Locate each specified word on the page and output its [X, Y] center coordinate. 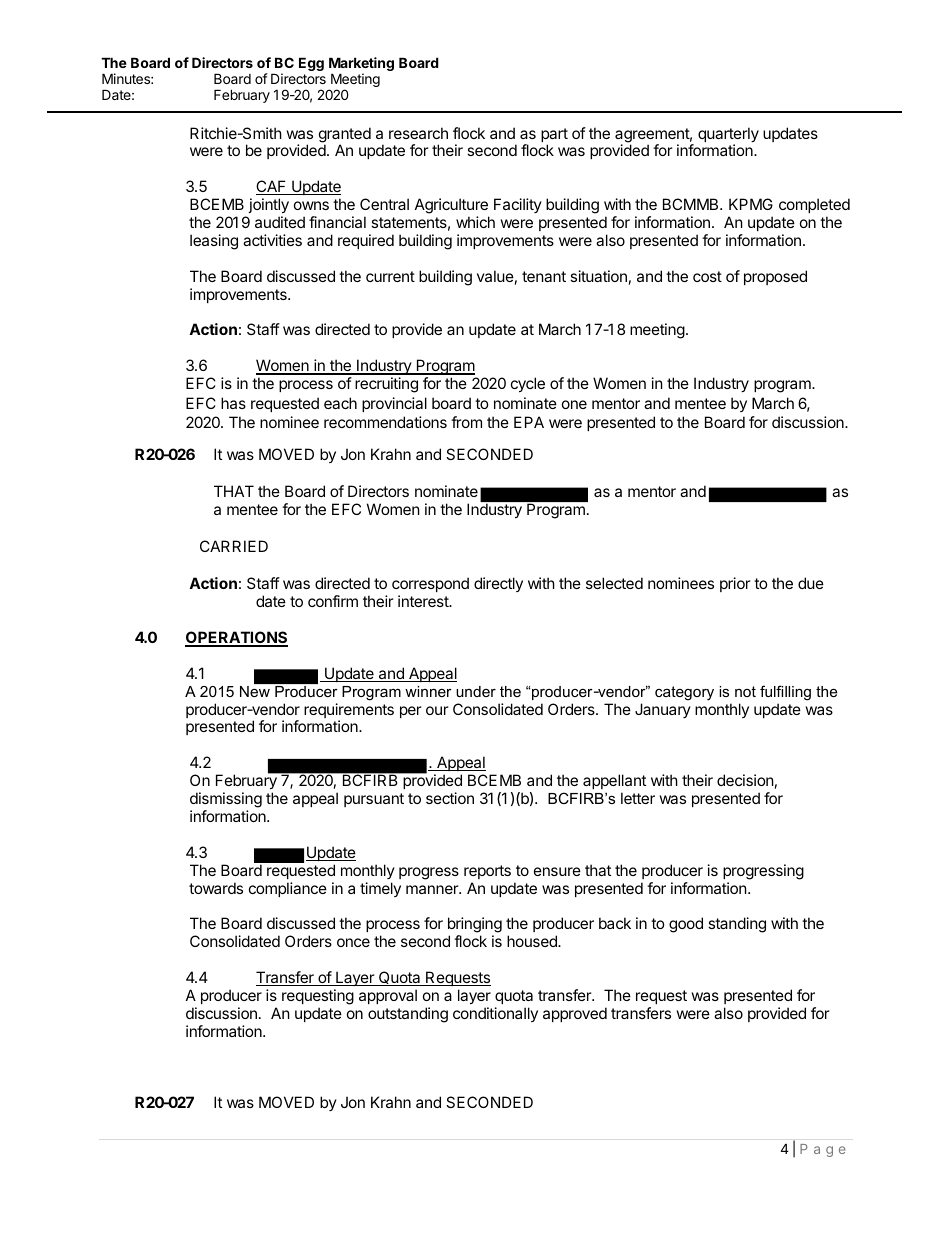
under [476, 691]
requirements [349, 712]
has [233, 403]
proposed [775, 277]
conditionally [495, 1014]
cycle [528, 384]
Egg [311, 64]
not [745, 691]
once [353, 942]
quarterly [728, 136]
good [686, 925]
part [554, 136]
